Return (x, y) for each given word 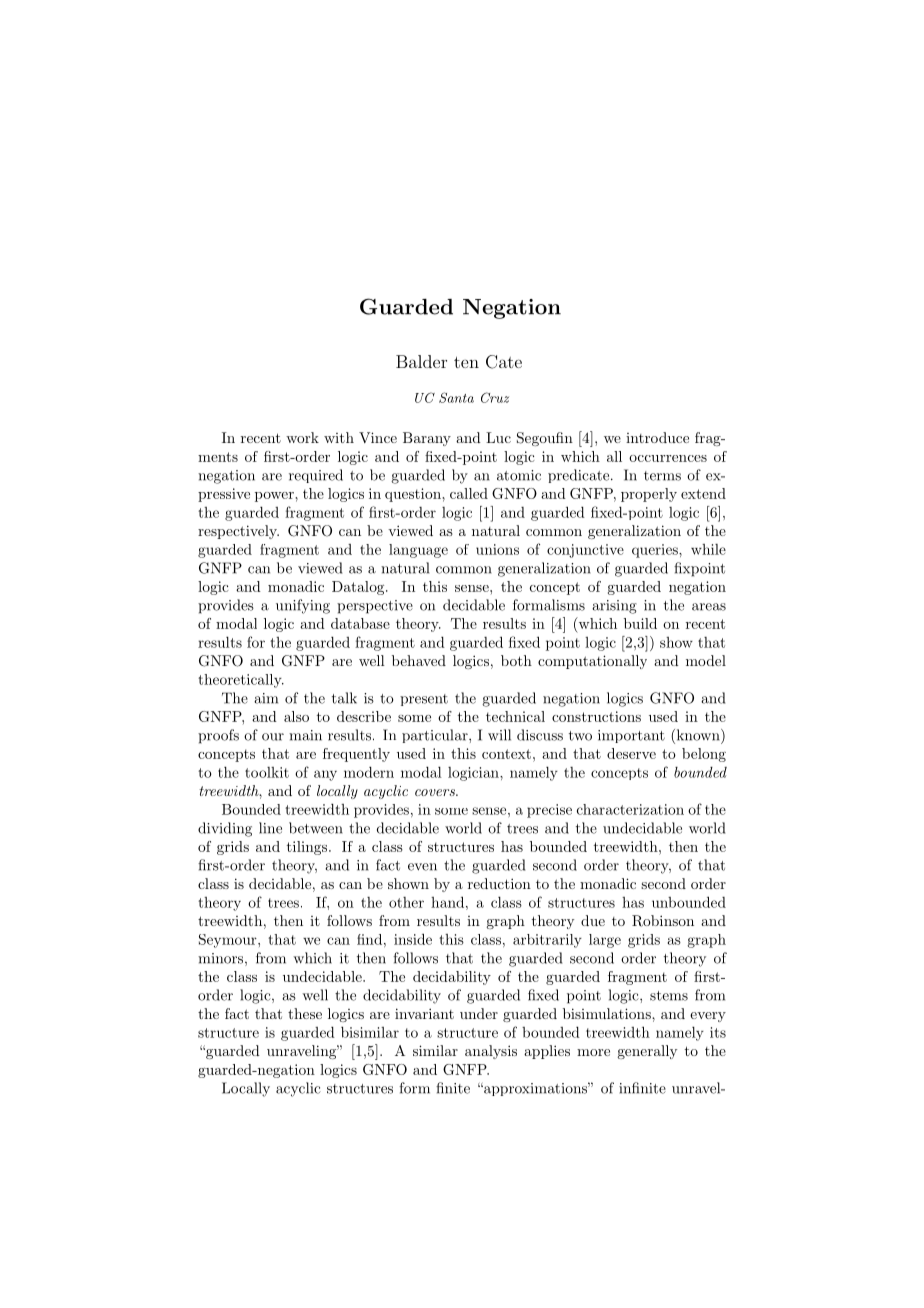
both (516, 660)
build (640, 623)
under (479, 1013)
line (270, 828)
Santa (456, 397)
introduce (657, 437)
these (305, 1013)
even (422, 867)
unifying (303, 606)
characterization (630, 809)
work (302, 437)
